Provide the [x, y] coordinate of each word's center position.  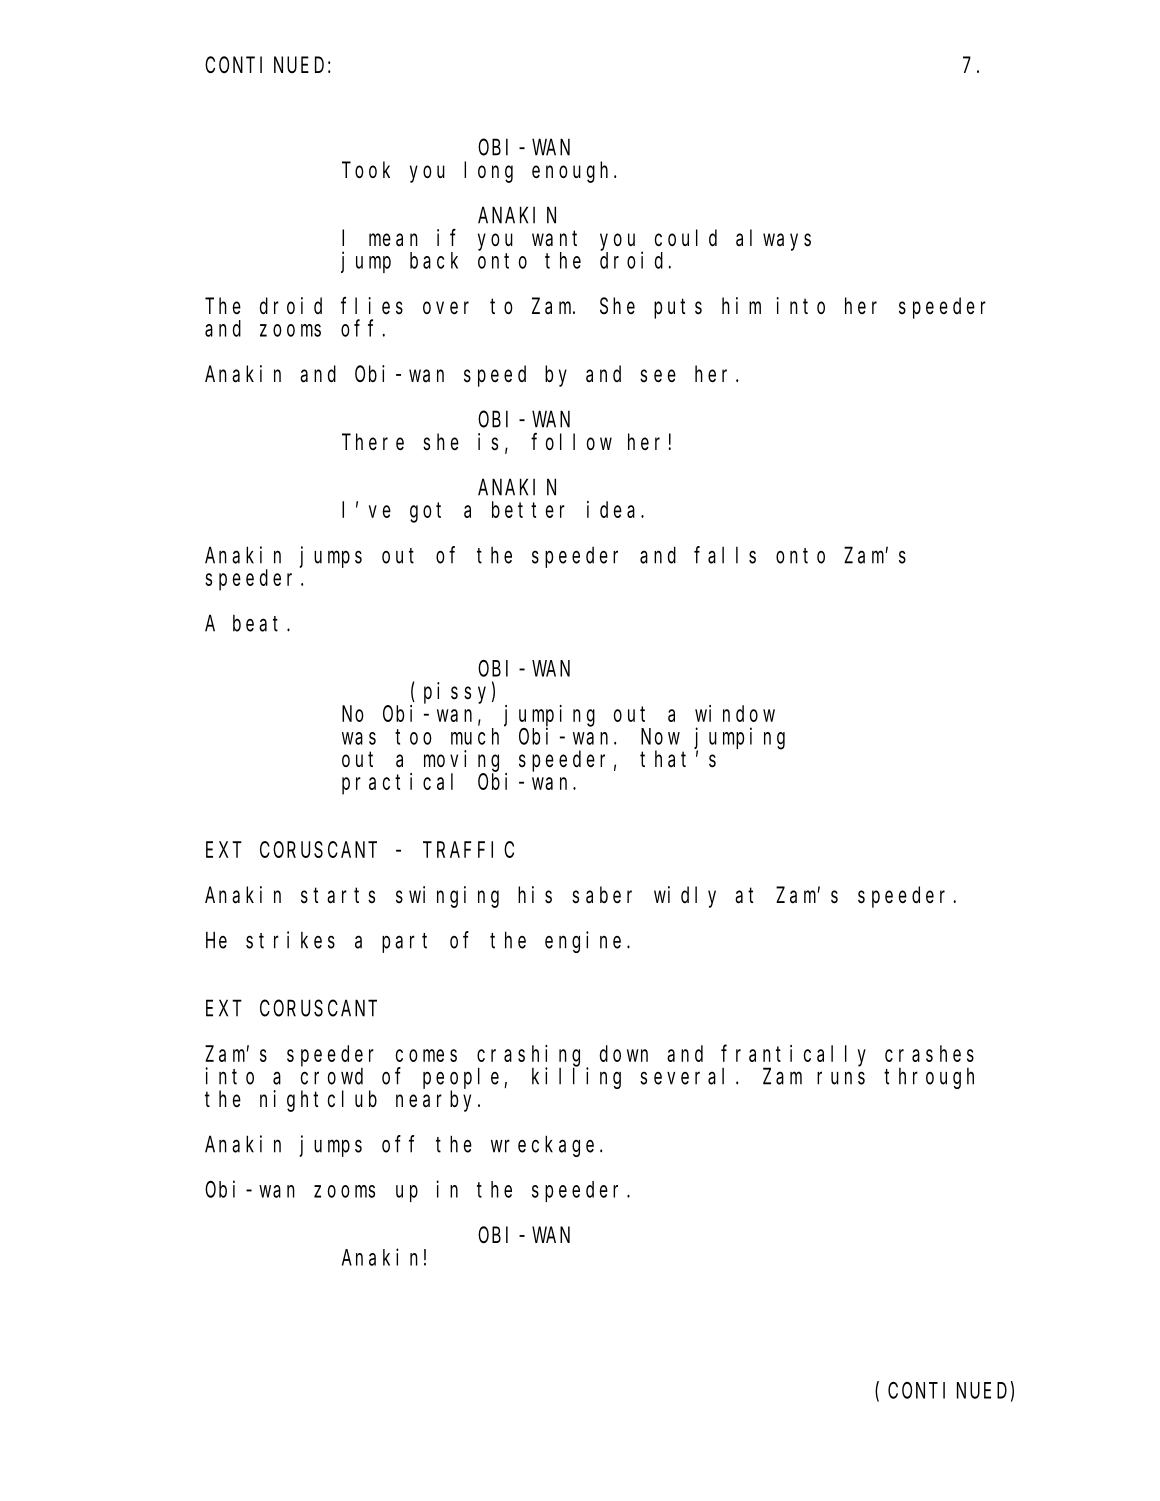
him [741, 305]
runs [841, 1078]
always [773, 240]
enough [573, 172]
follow [571, 441]
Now [660, 737]
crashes [929, 1053]
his [535, 895]
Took [366, 169]
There [373, 442]
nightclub [318, 1101]
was [359, 738]
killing [576, 1078]
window [735, 713]
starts [338, 896]
